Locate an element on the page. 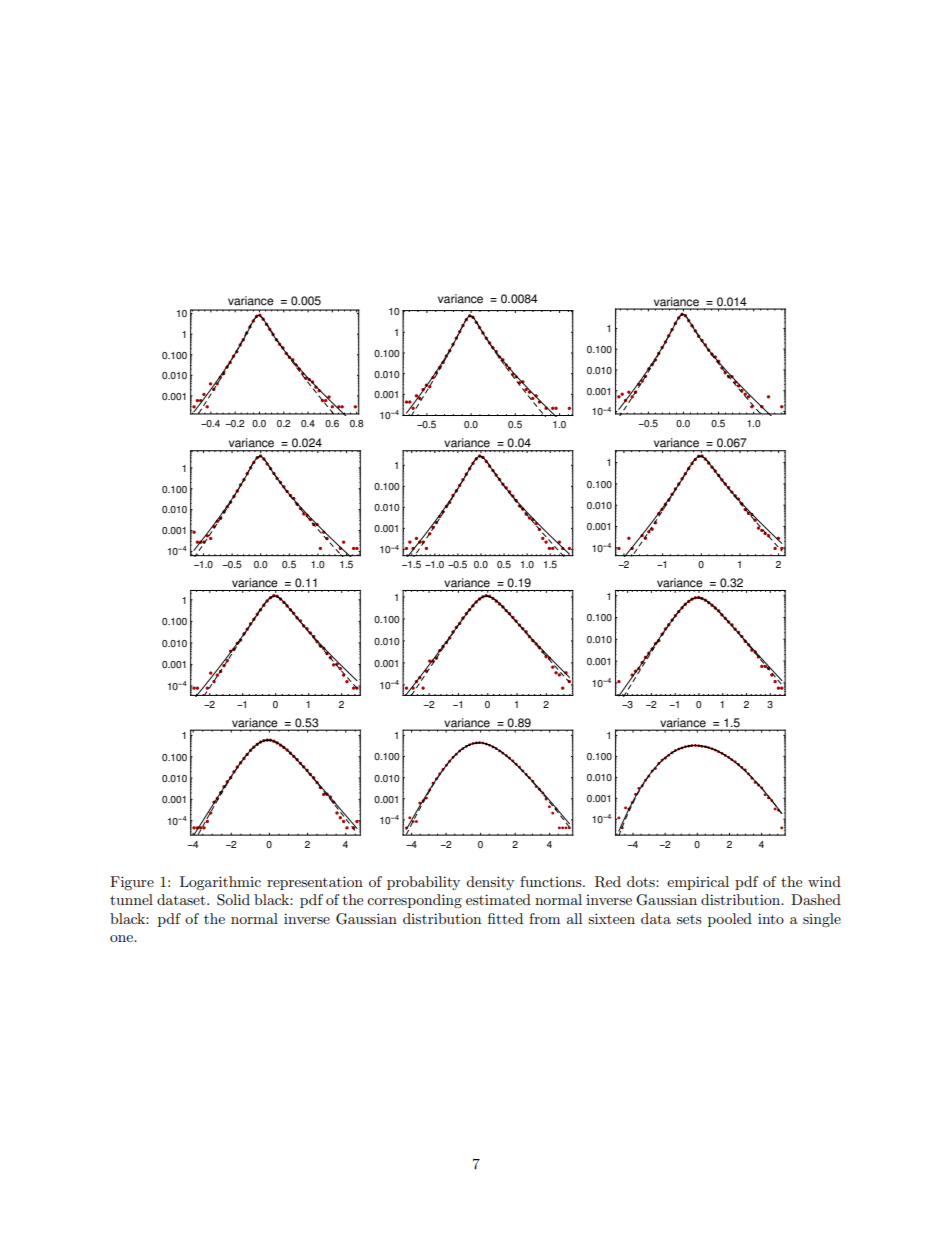 This image has width=952, height=1233. fitted is located at coordinates (505, 918).
